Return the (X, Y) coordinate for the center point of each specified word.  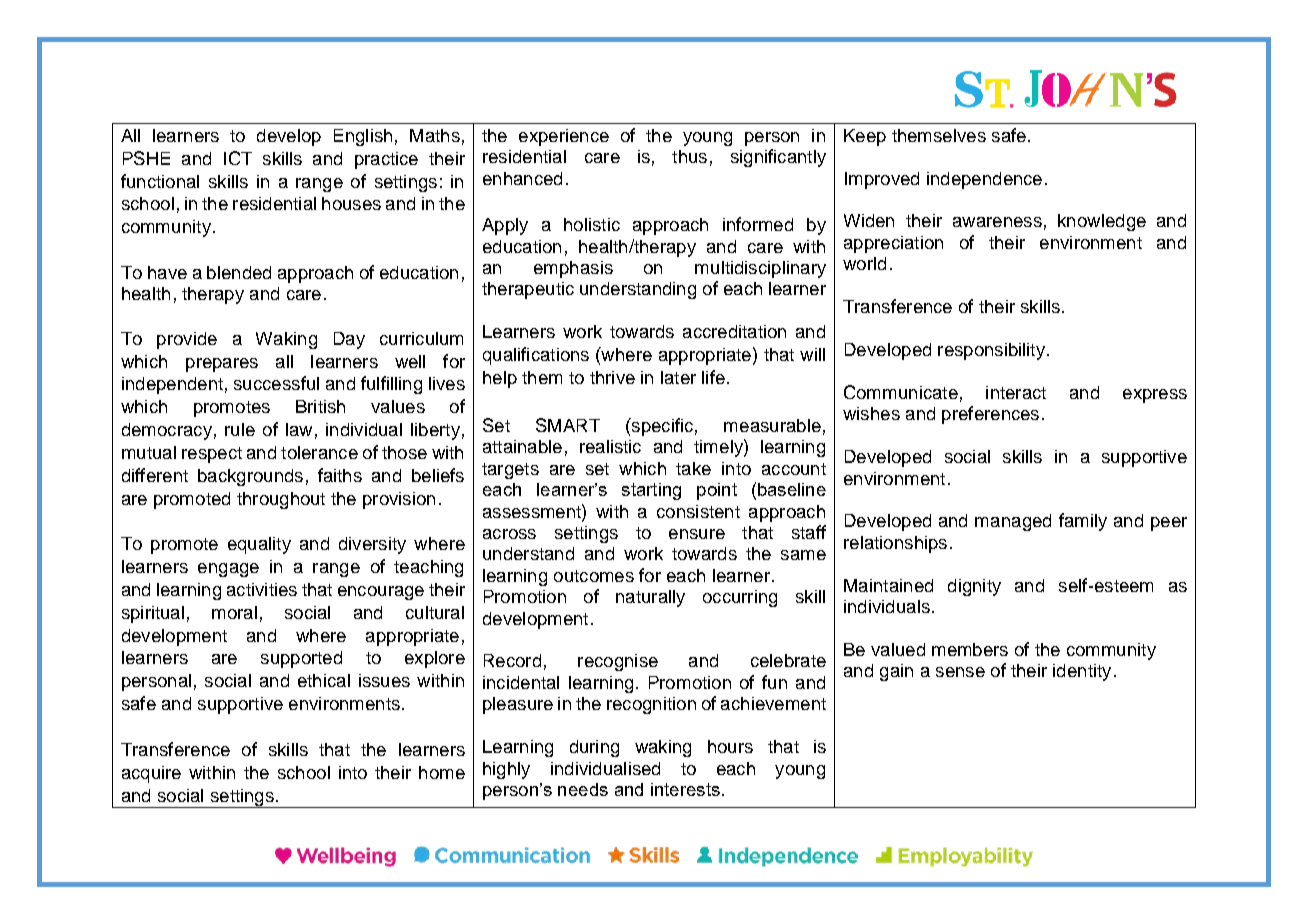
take (693, 468)
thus (689, 156)
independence (984, 180)
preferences (990, 415)
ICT (238, 158)
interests (685, 789)
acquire (151, 774)
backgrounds (250, 477)
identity (1082, 672)
